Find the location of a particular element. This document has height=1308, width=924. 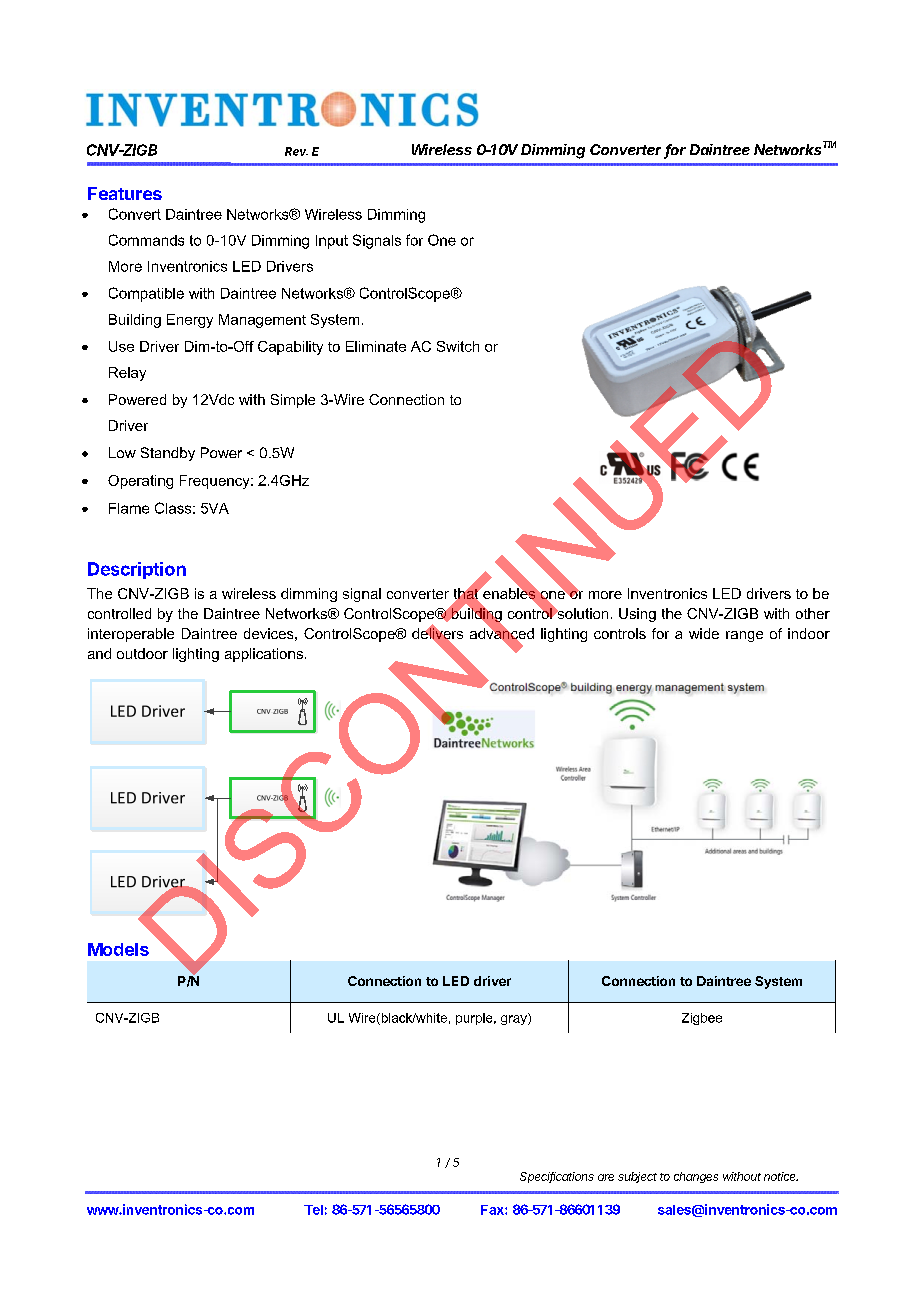

delivers is located at coordinates (437, 634).
